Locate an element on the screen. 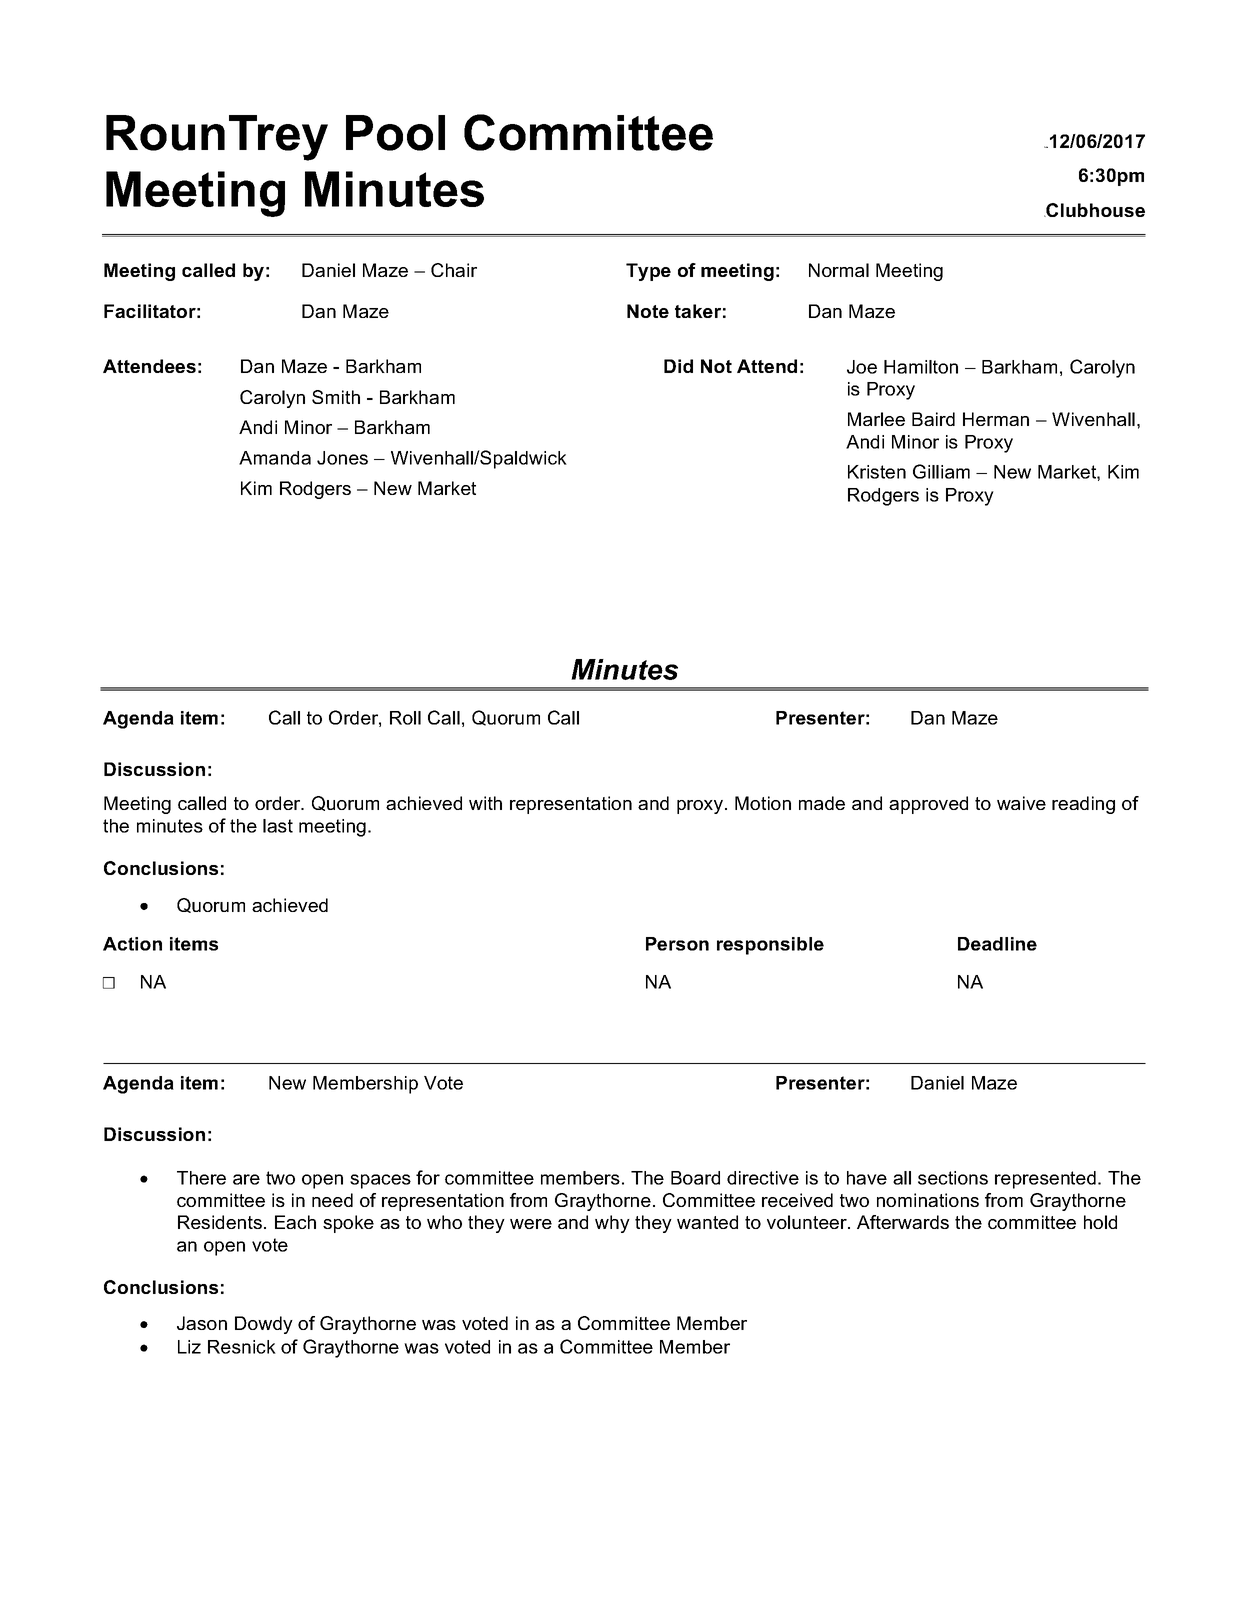  Kristen is located at coordinates (877, 472).
